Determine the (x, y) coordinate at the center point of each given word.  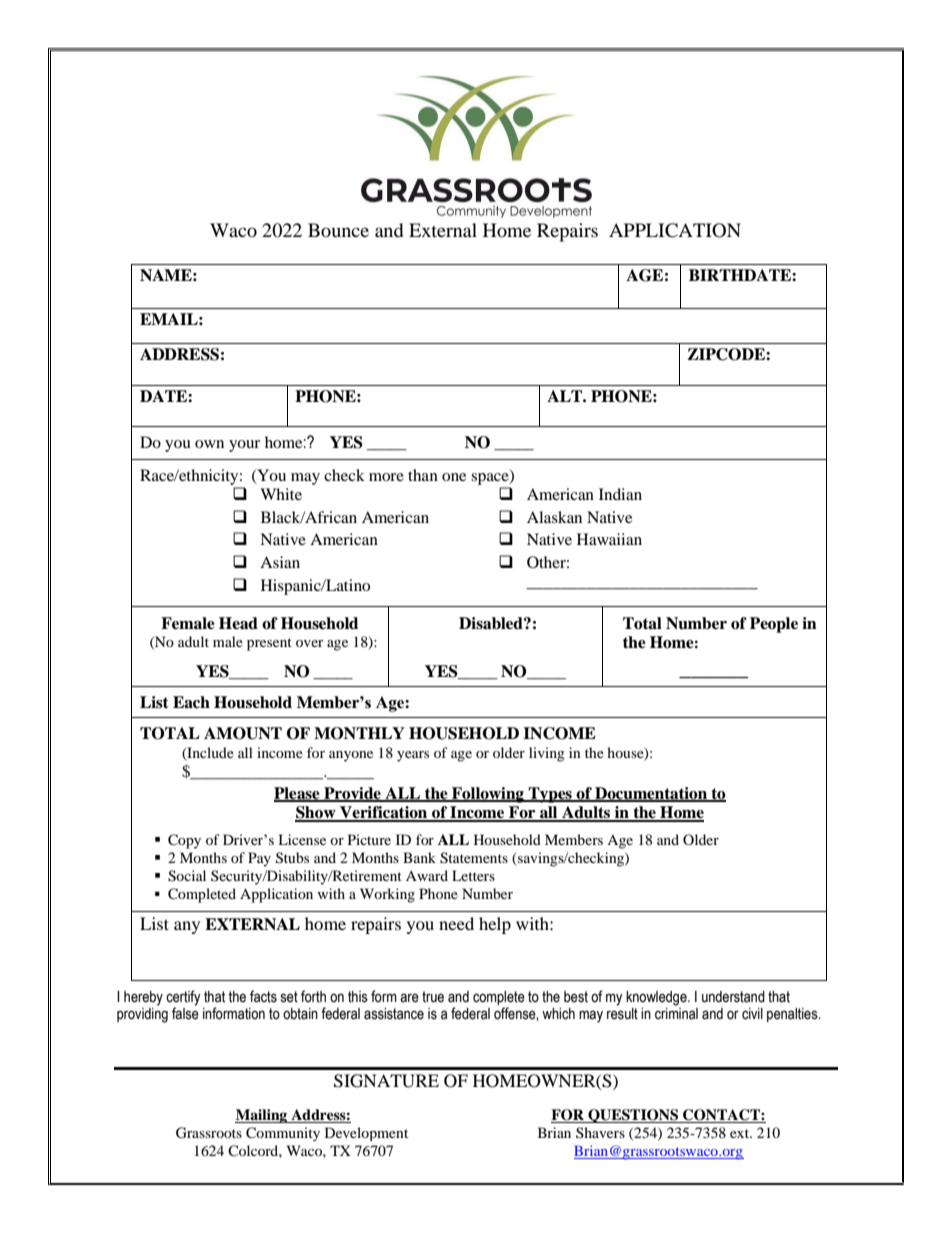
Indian (620, 494)
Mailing (262, 1116)
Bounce (338, 230)
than (423, 475)
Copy (184, 841)
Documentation (651, 794)
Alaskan (554, 517)
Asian (280, 562)
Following (488, 795)
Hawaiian (609, 539)
